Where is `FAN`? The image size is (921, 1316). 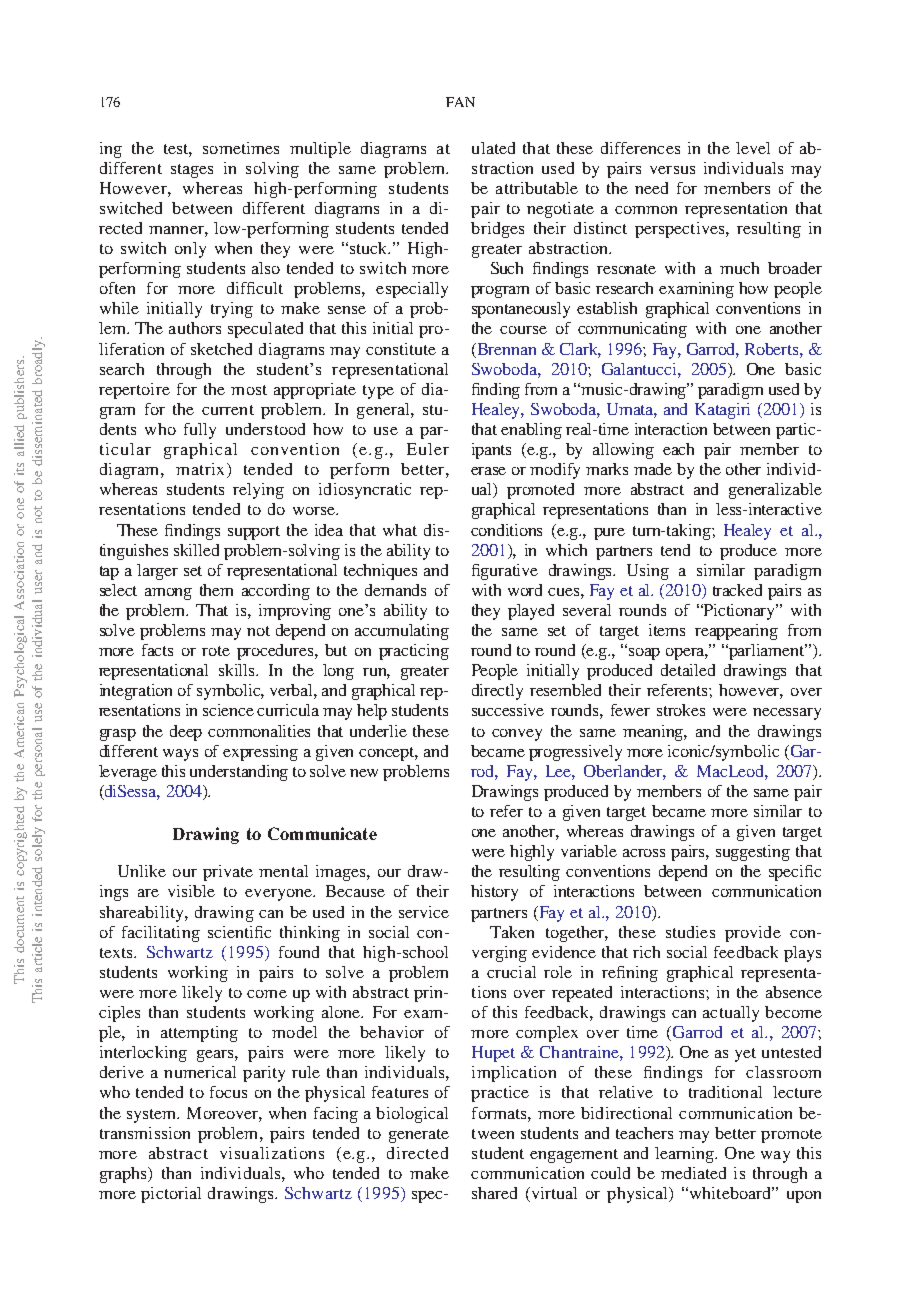
FAN is located at coordinates (460, 102).
